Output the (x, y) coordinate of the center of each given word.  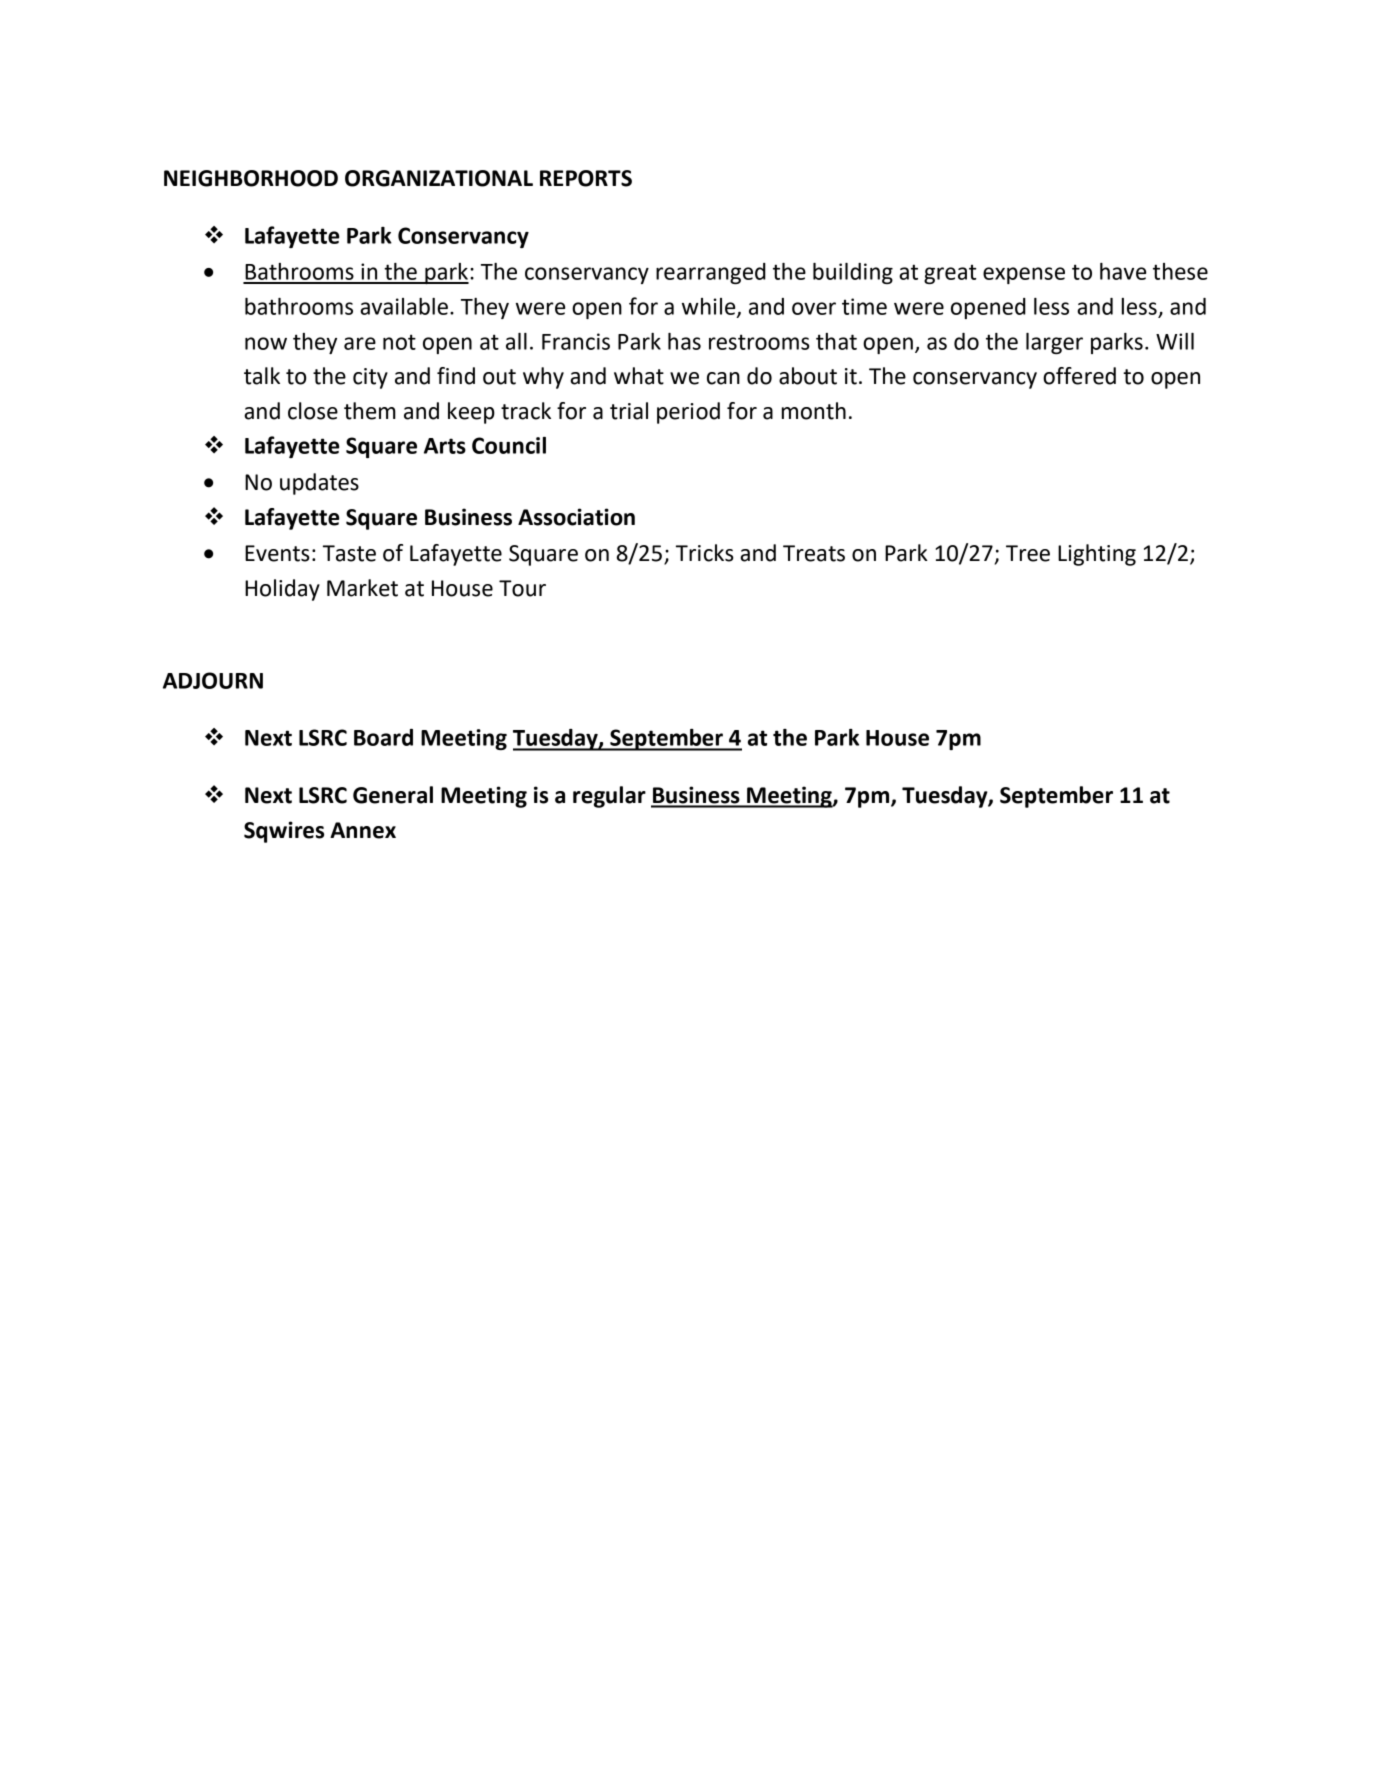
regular (609, 797)
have (1123, 271)
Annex (363, 830)
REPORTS (586, 178)
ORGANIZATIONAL (439, 178)
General (393, 795)
